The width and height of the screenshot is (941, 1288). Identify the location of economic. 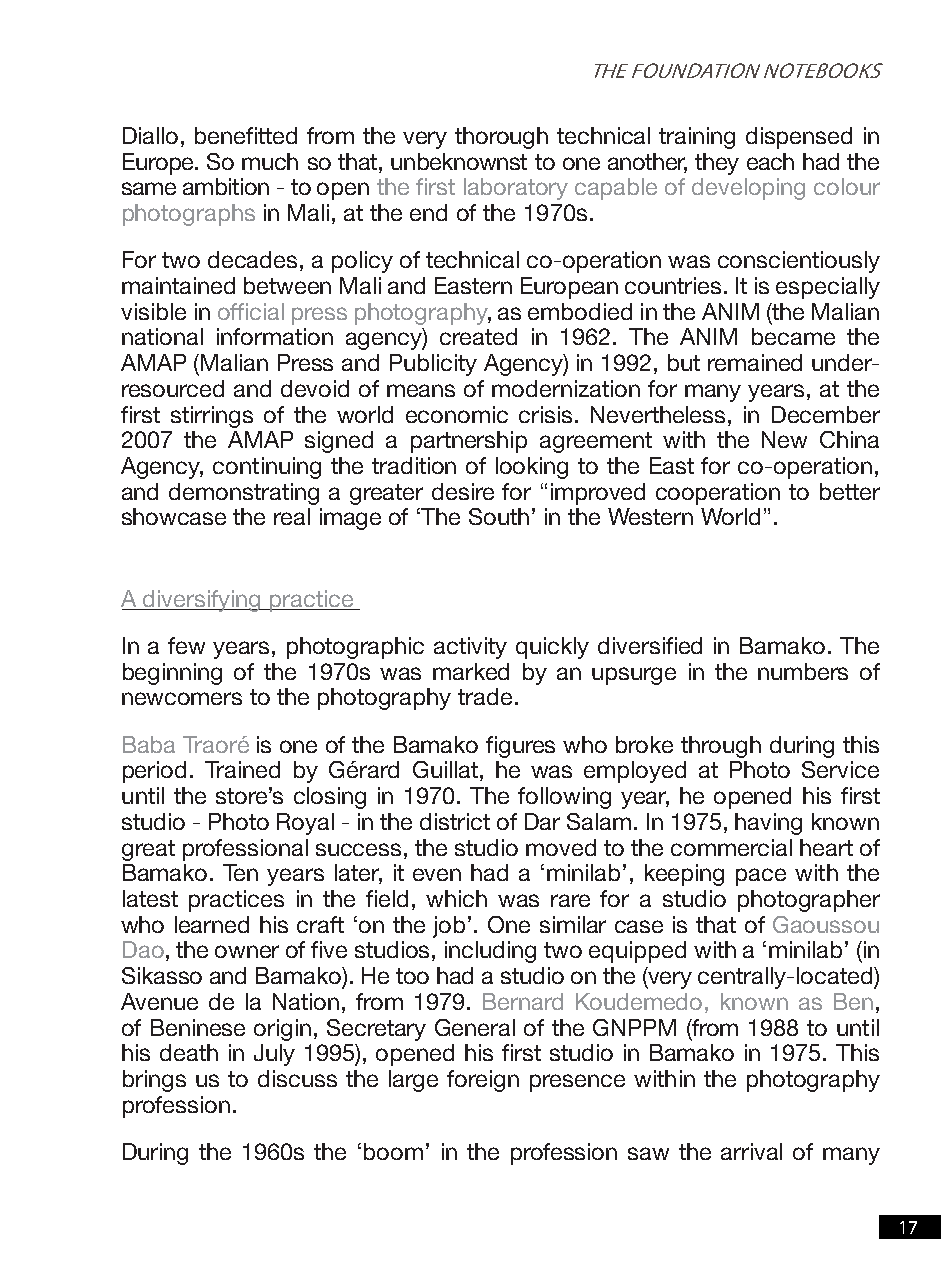
(457, 414).
